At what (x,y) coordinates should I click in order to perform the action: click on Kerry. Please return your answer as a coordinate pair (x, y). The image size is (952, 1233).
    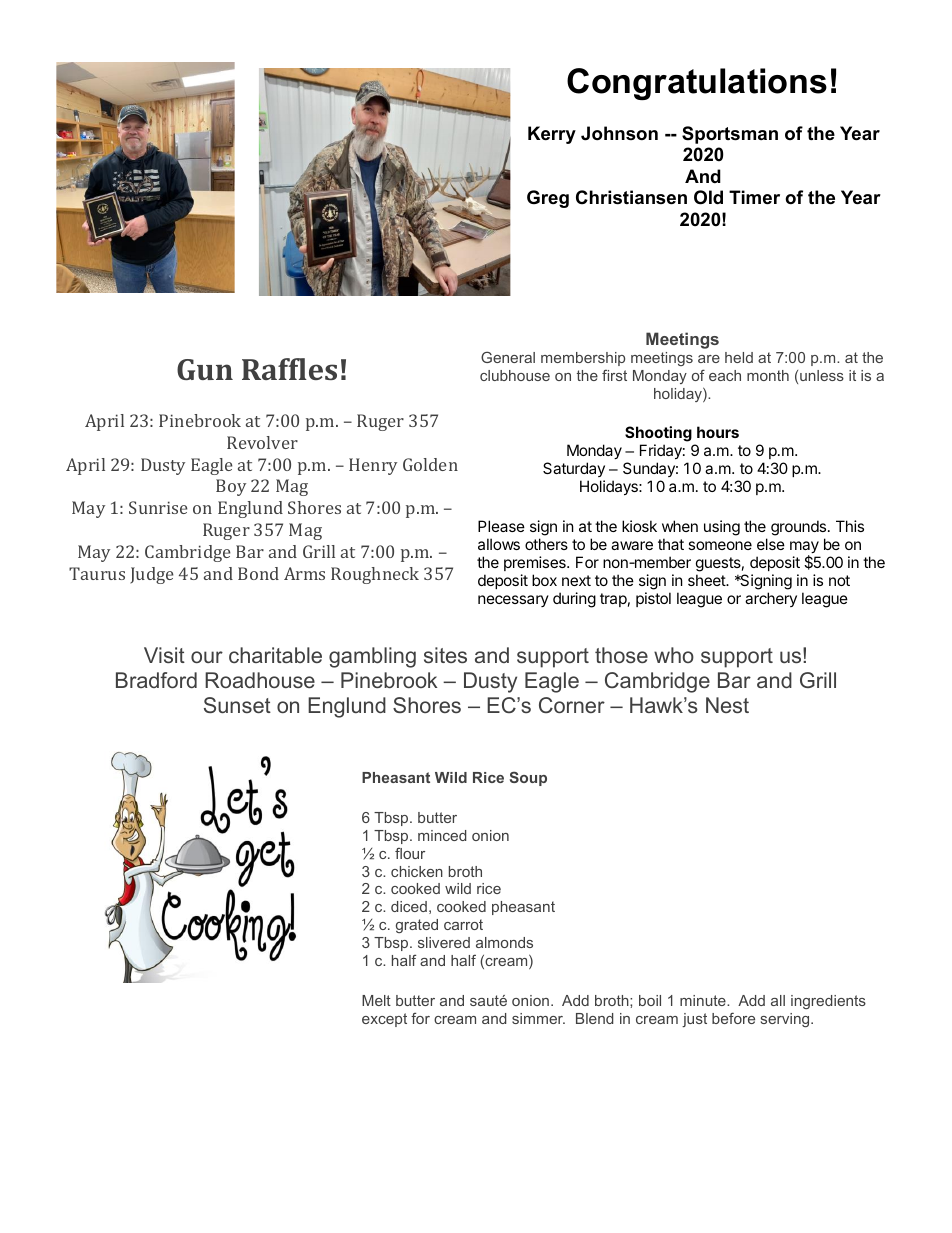
    Looking at the image, I should click on (552, 135).
